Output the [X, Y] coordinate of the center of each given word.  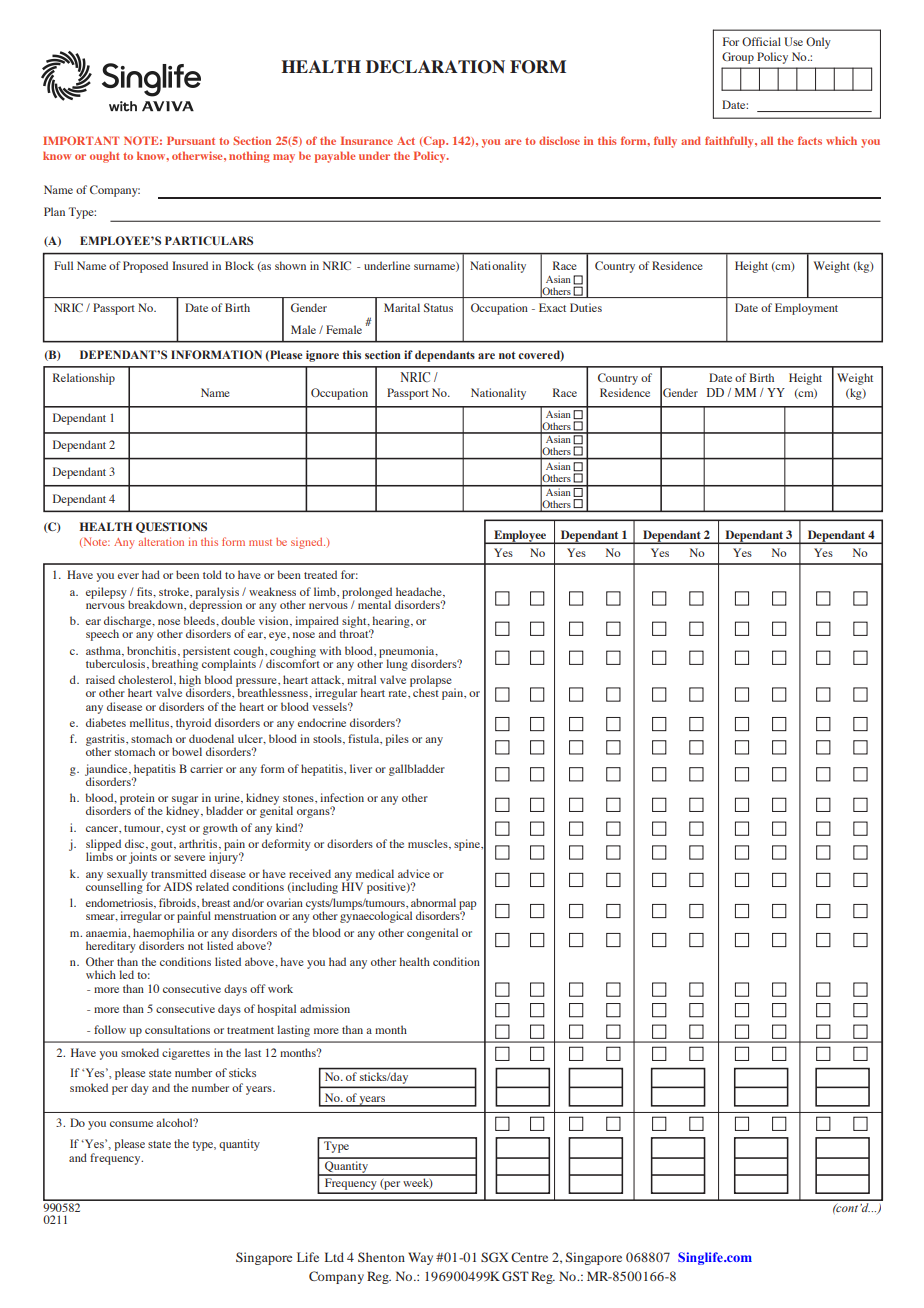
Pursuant [191, 140]
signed [308, 543]
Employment [806, 309]
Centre [529, 1257]
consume [131, 1124]
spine [468, 845]
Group [738, 58]
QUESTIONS [171, 527]
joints [143, 857]
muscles [429, 844]
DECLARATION [435, 67]
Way [420, 1258]
